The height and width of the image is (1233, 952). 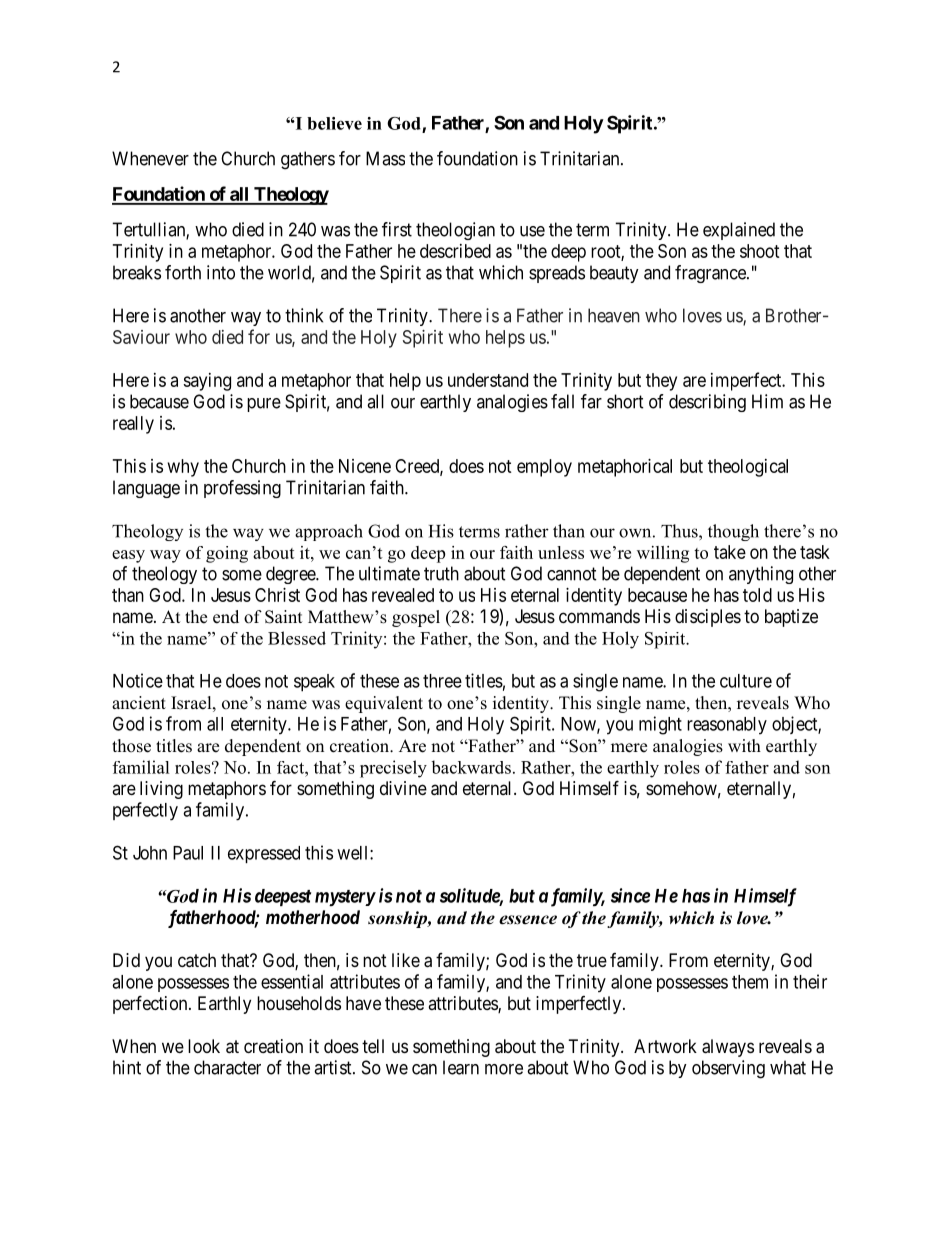 What do you see at coordinates (757, 595) in the image?
I see `told` at bounding box center [757, 595].
